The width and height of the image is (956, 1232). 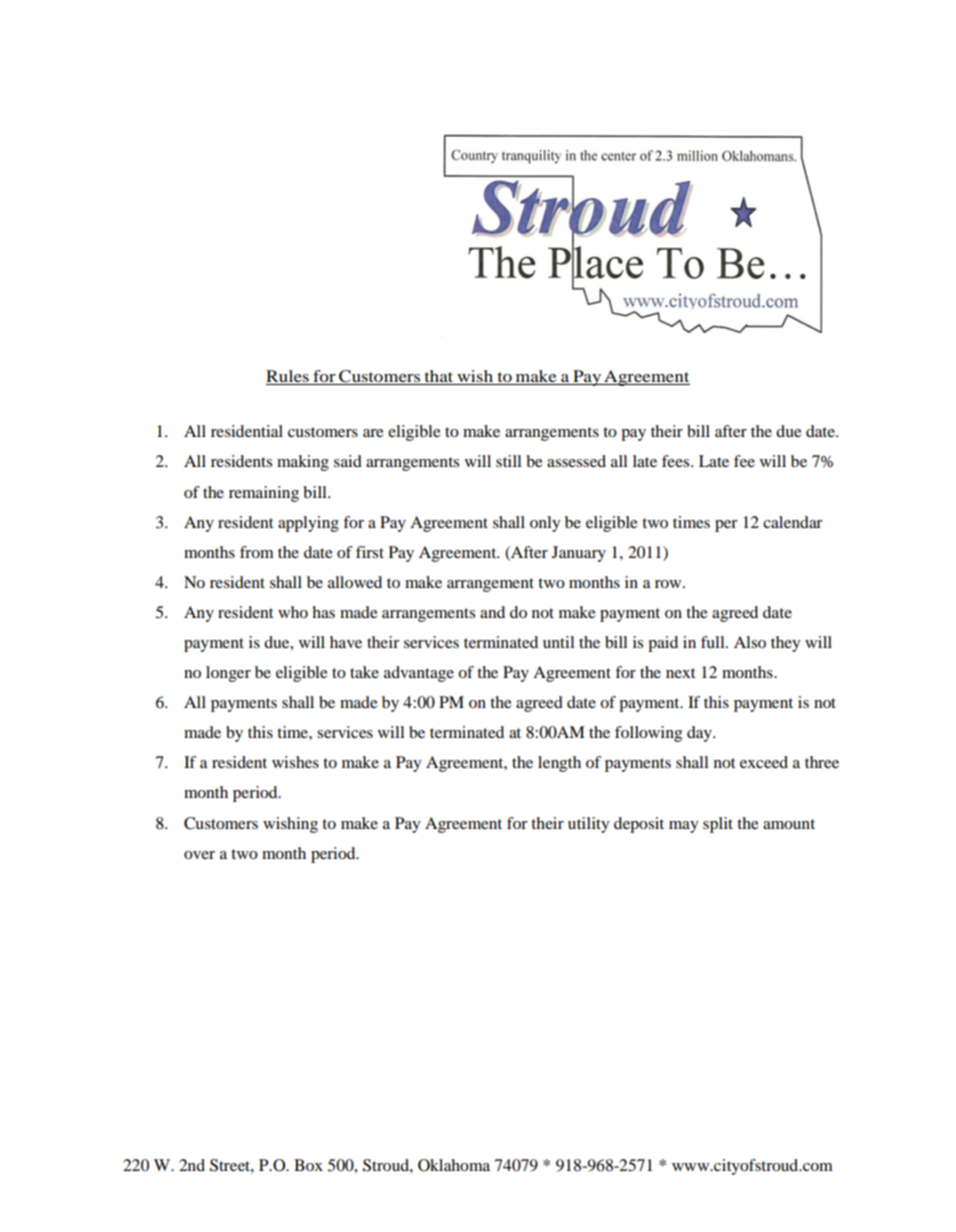 What do you see at coordinates (683, 827) in the image?
I see `may` at bounding box center [683, 827].
